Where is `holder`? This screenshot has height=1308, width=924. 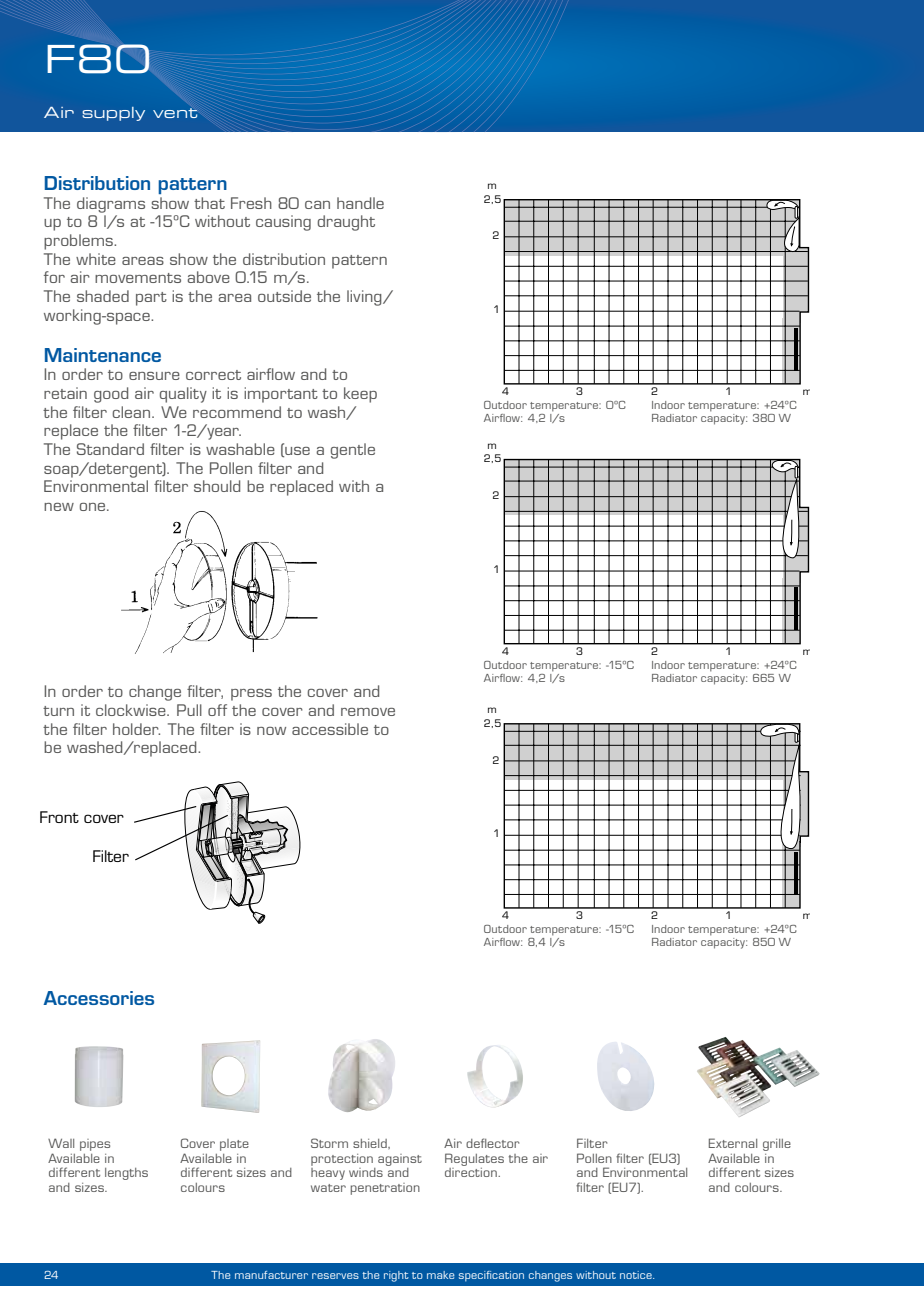 holder is located at coordinates (136, 729).
